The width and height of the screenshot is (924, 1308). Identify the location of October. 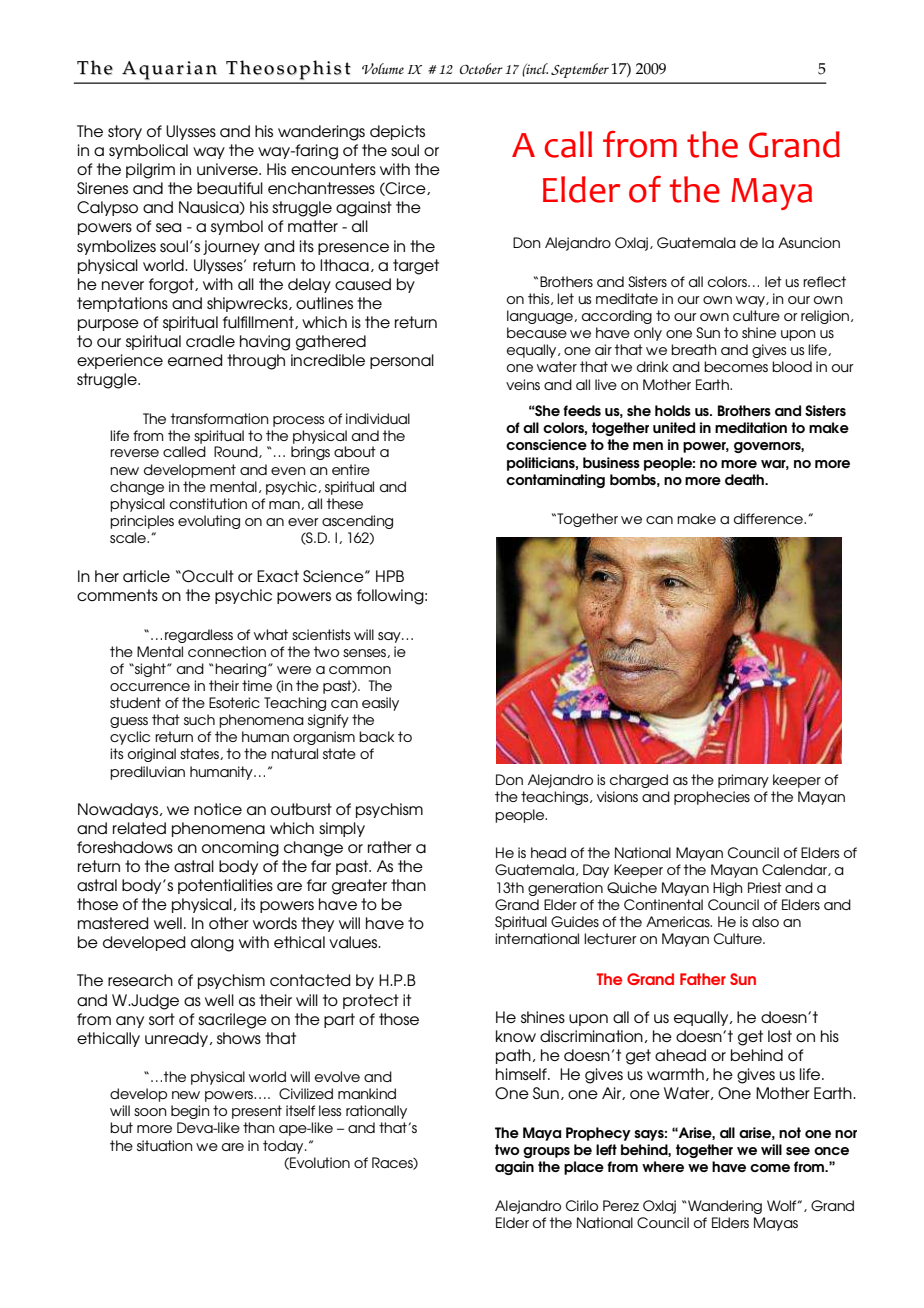
(481, 68).
